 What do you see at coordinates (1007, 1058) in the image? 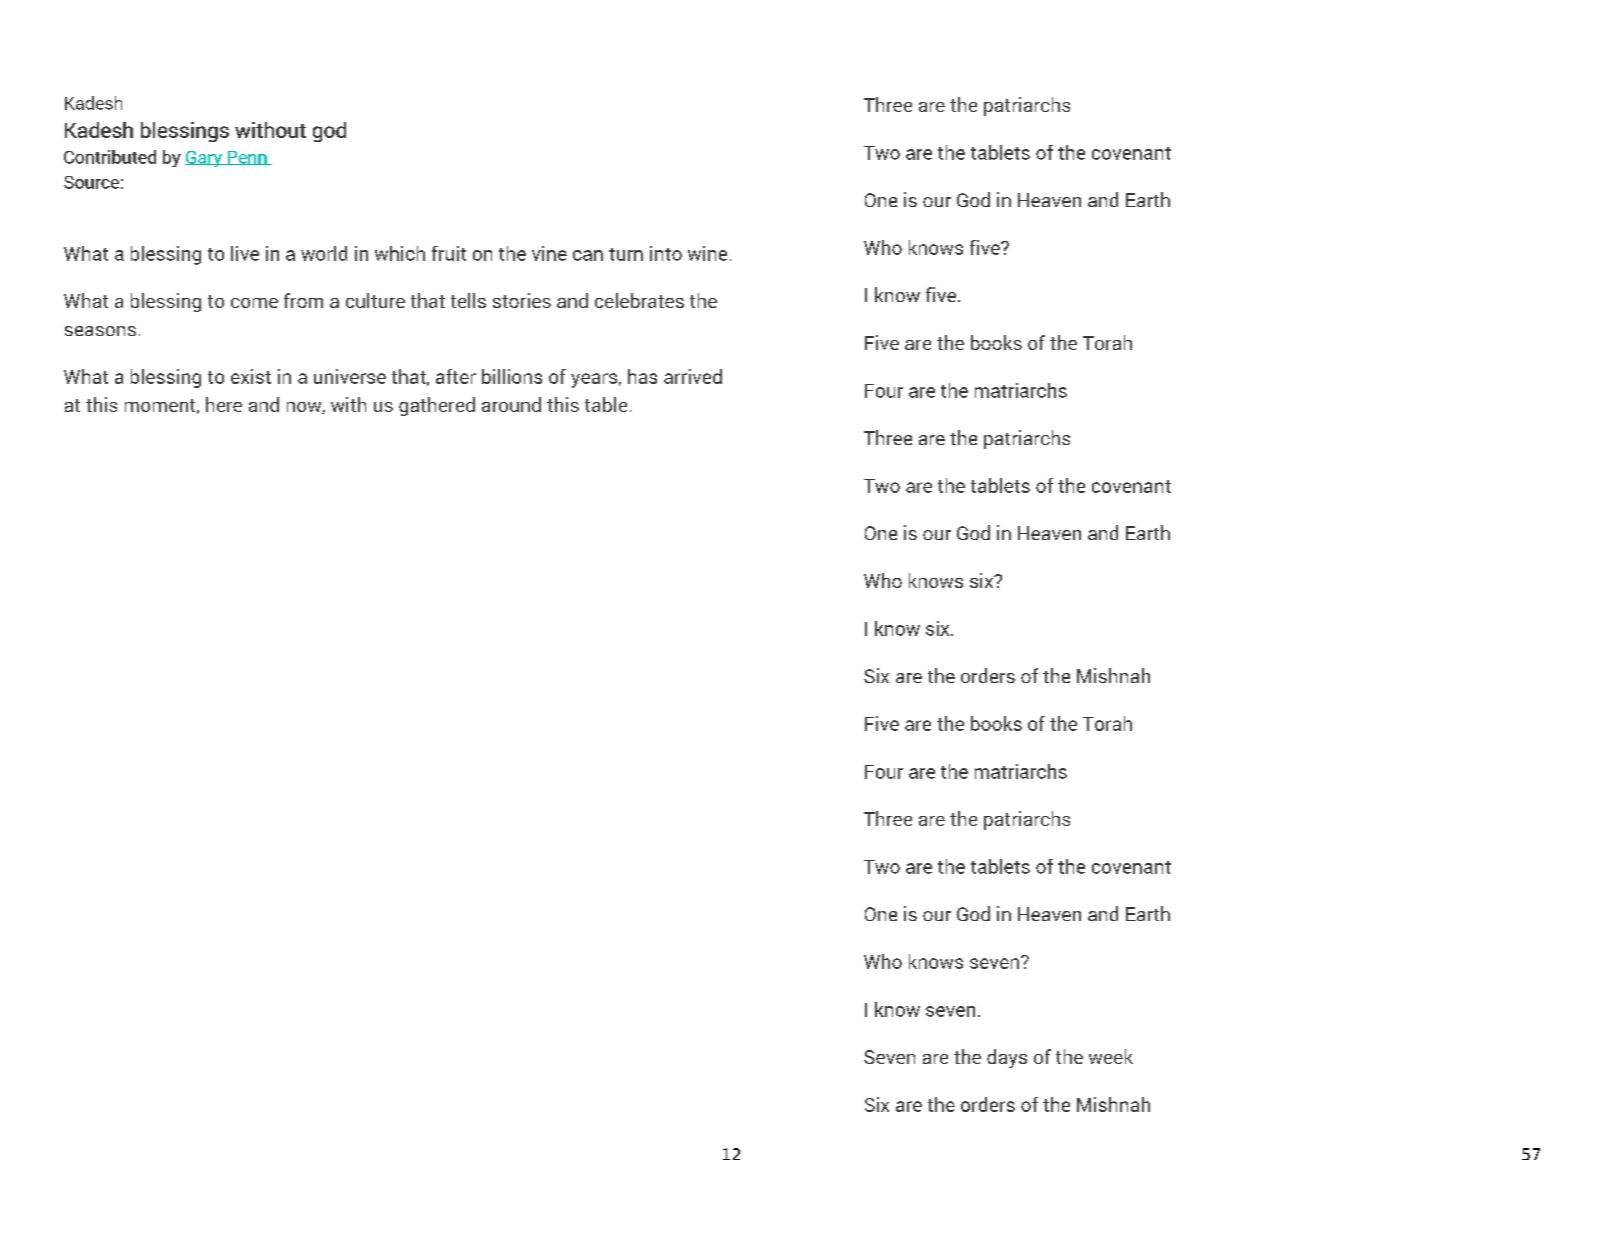
I see `days` at bounding box center [1007, 1058].
